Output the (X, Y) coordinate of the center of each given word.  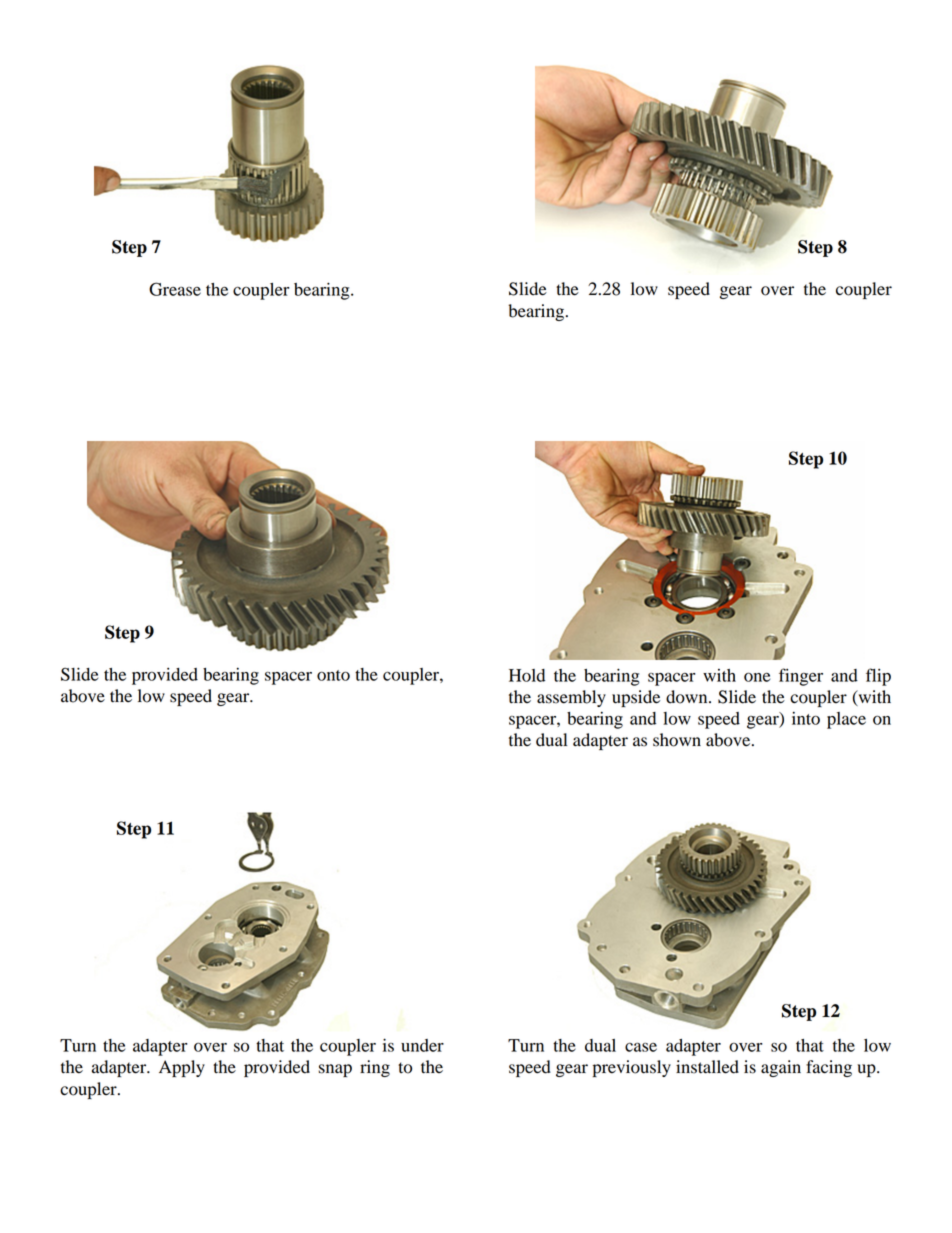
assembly (571, 698)
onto (333, 675)
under (422, 1045)
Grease (175, 289)
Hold (527, 675)
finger (801, 677)
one (757, 677)
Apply (182, 1068)
